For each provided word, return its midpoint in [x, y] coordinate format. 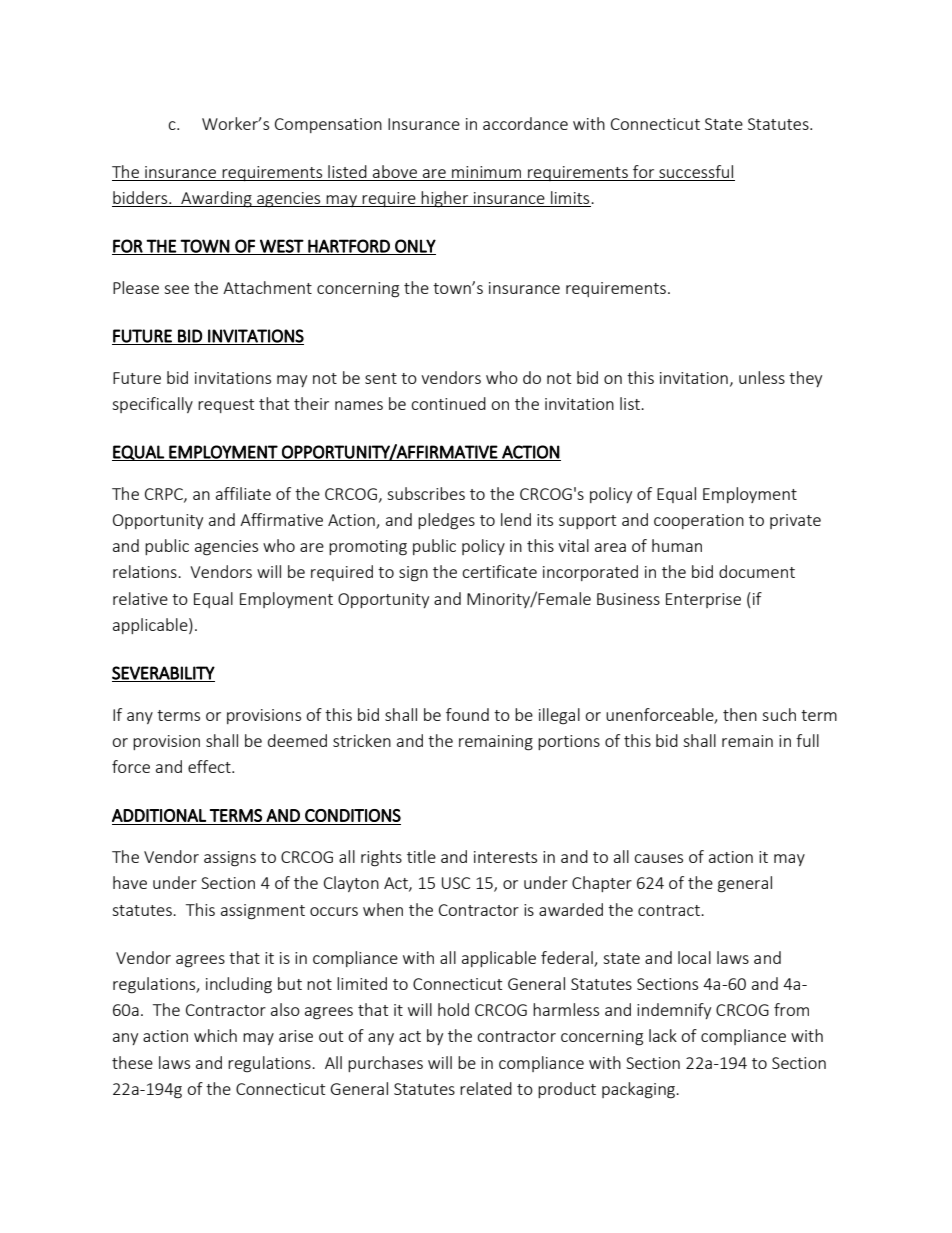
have [130, 882]
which [215, 1035]
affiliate [243, 493]
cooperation [699, 521]
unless [762, 377]
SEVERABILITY [163, 674]
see [176, 289]
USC [456, 883]
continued [448, 403]
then [740, 714]
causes [658, 858]
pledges [446, 521]
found [467, 714]
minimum [486, 172]
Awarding [216, 199]
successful [696, 171]
